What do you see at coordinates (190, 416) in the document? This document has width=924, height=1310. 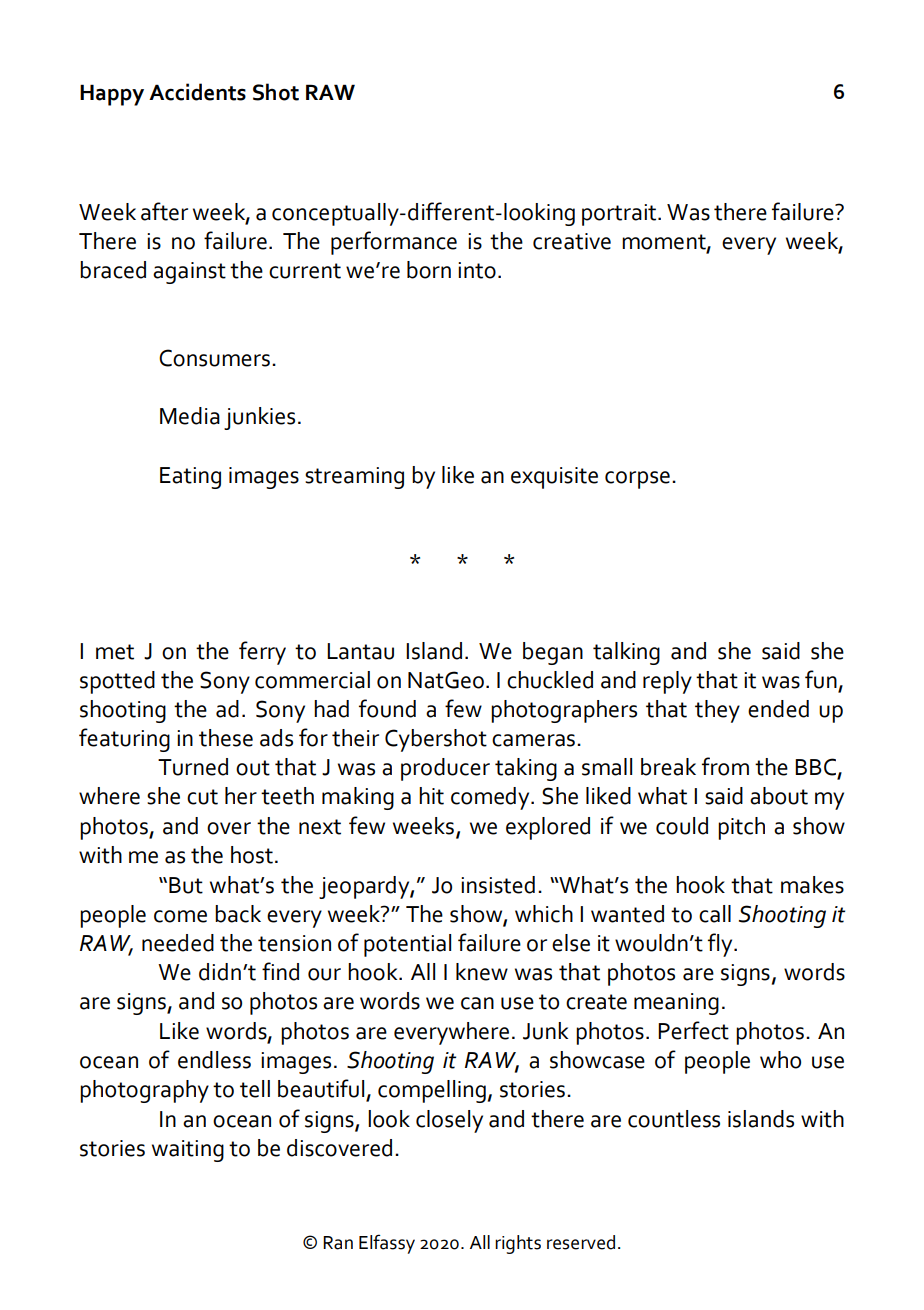 I see `Media` at bounding box center [190, 416].
